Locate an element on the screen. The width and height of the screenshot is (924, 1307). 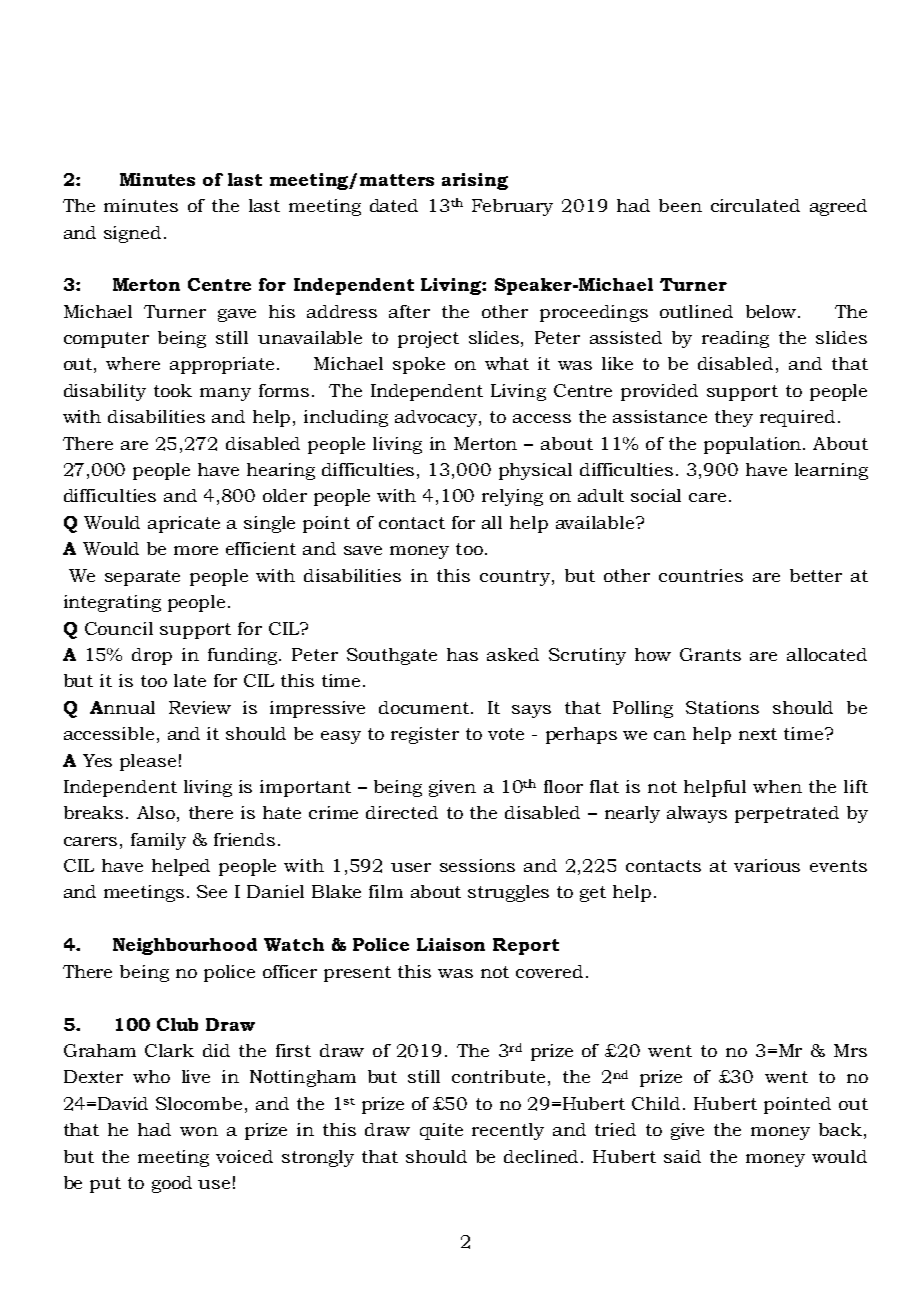
agreed is located at coordinates (838, 207).
